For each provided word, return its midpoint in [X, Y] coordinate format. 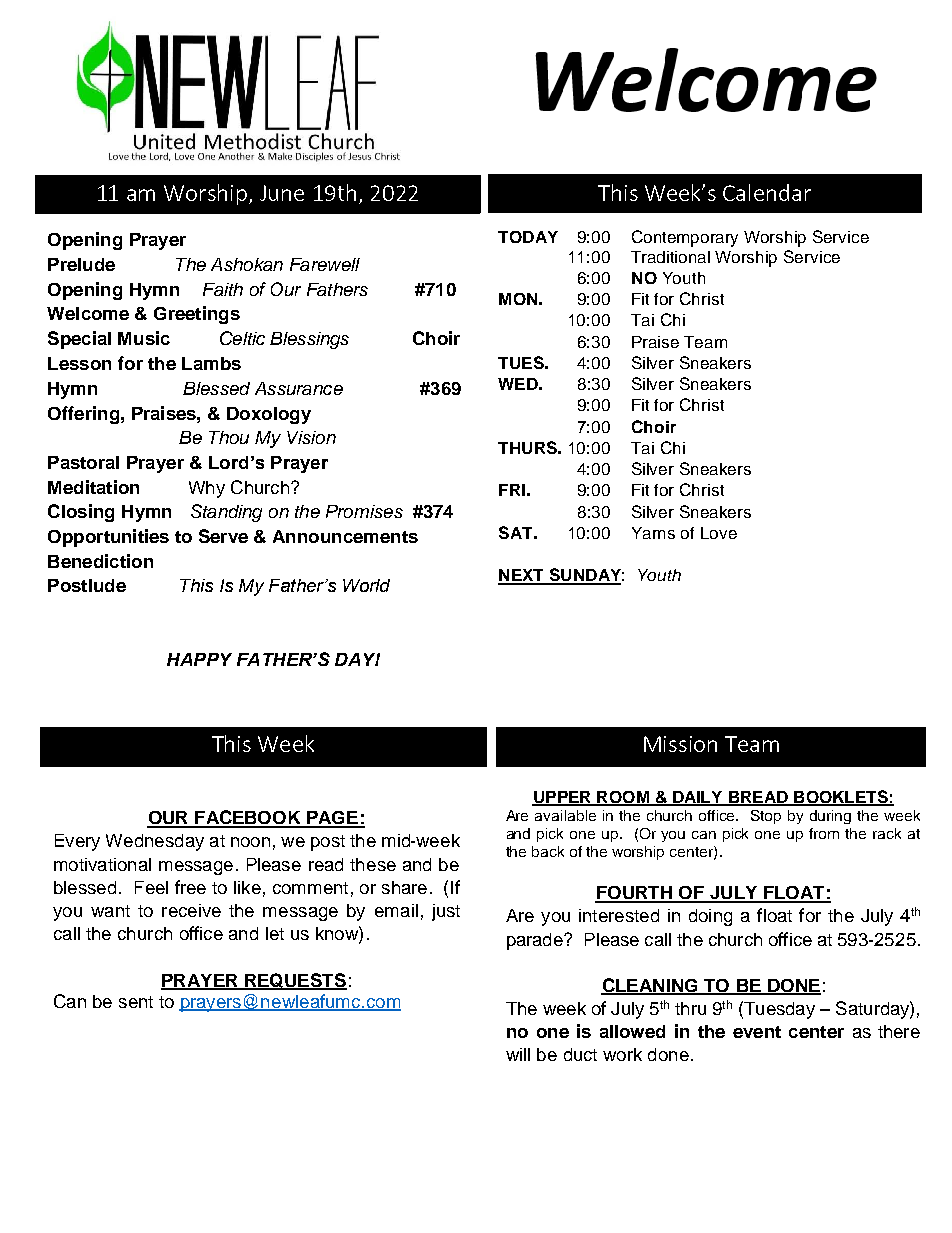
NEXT [522, 576]
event [757, 1032]
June [282, 193]
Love [719, 533]
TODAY [528, 237]
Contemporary [685, 238]
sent [136, 1002]
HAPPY [199, 659]
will [518, 1054]
